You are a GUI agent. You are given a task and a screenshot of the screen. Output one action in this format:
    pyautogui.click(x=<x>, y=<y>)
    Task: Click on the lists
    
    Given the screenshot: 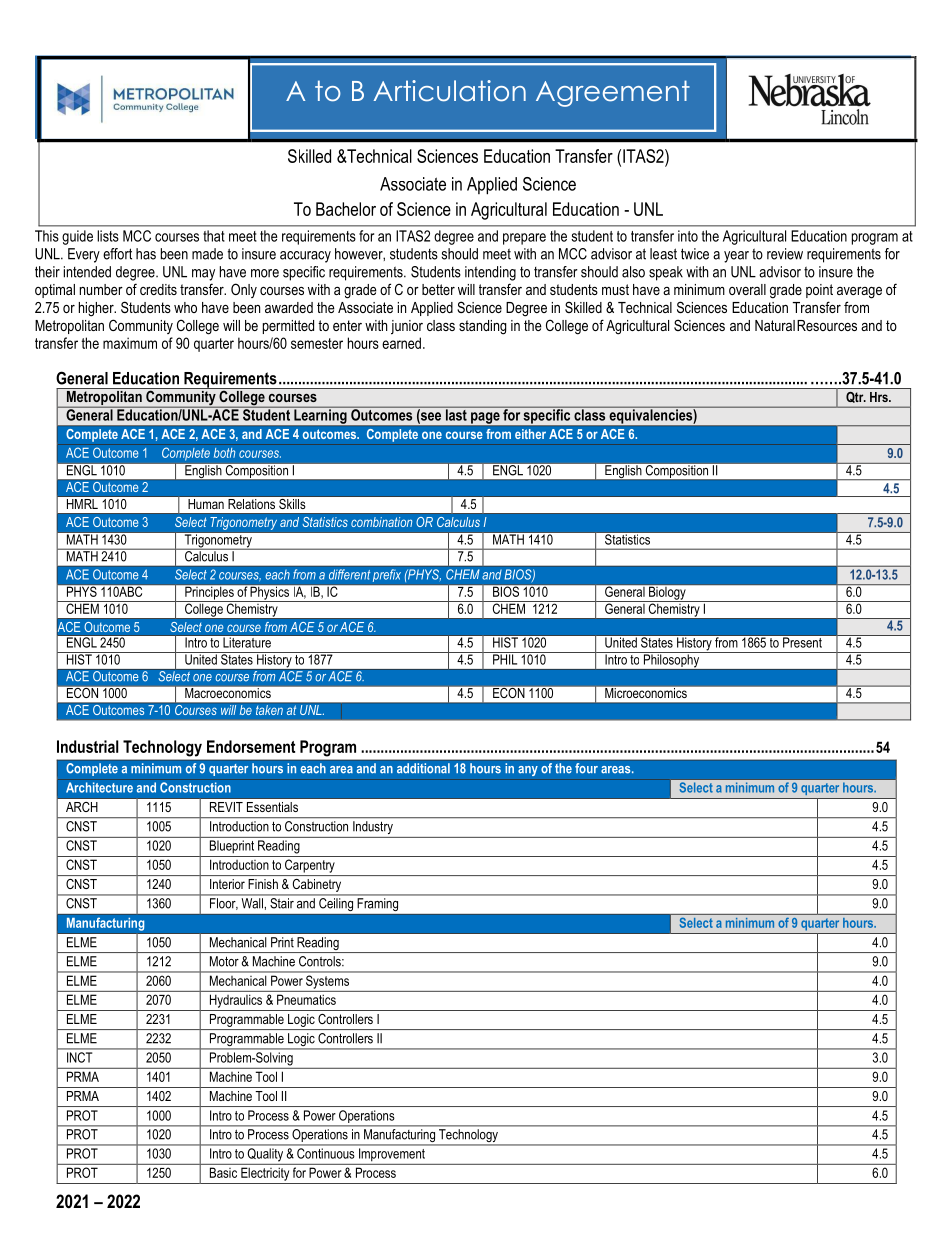 What is the action you would take?
    pyautogui.click(x=108, y=236)
